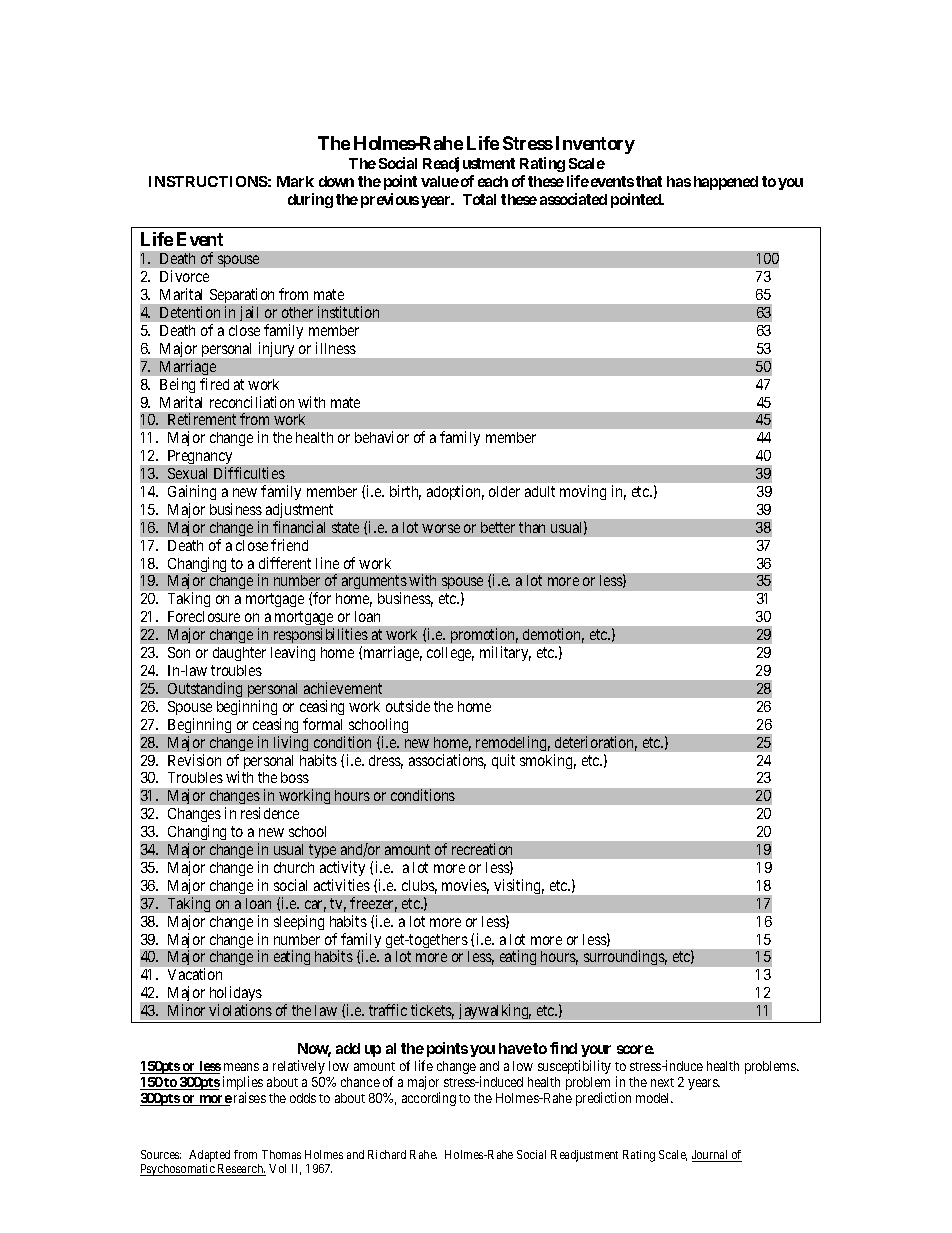  Describe the element at coordinates (294, 867) in the document. I see `church` at that location.
